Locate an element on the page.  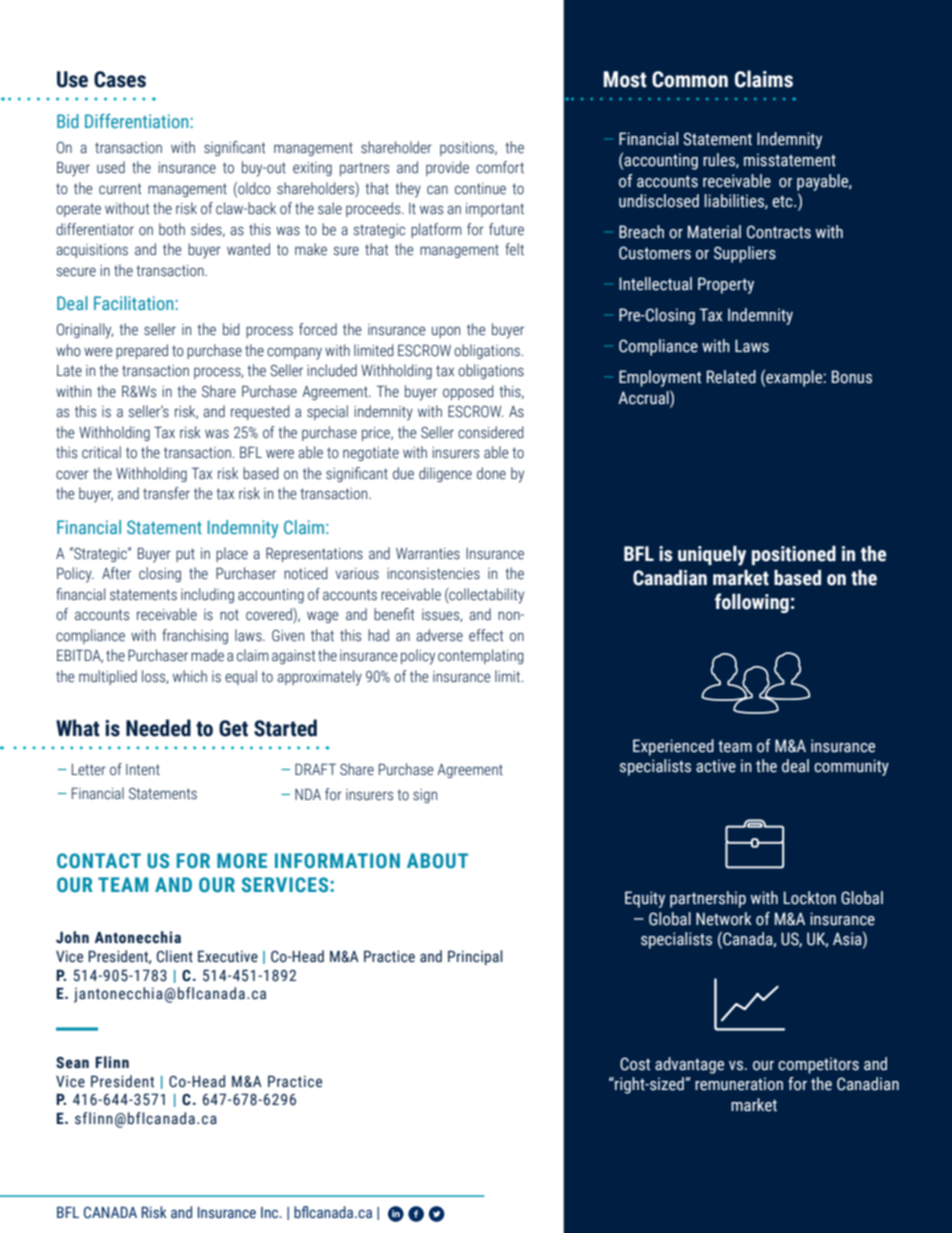
provide is located at coordinates (447, 168).
